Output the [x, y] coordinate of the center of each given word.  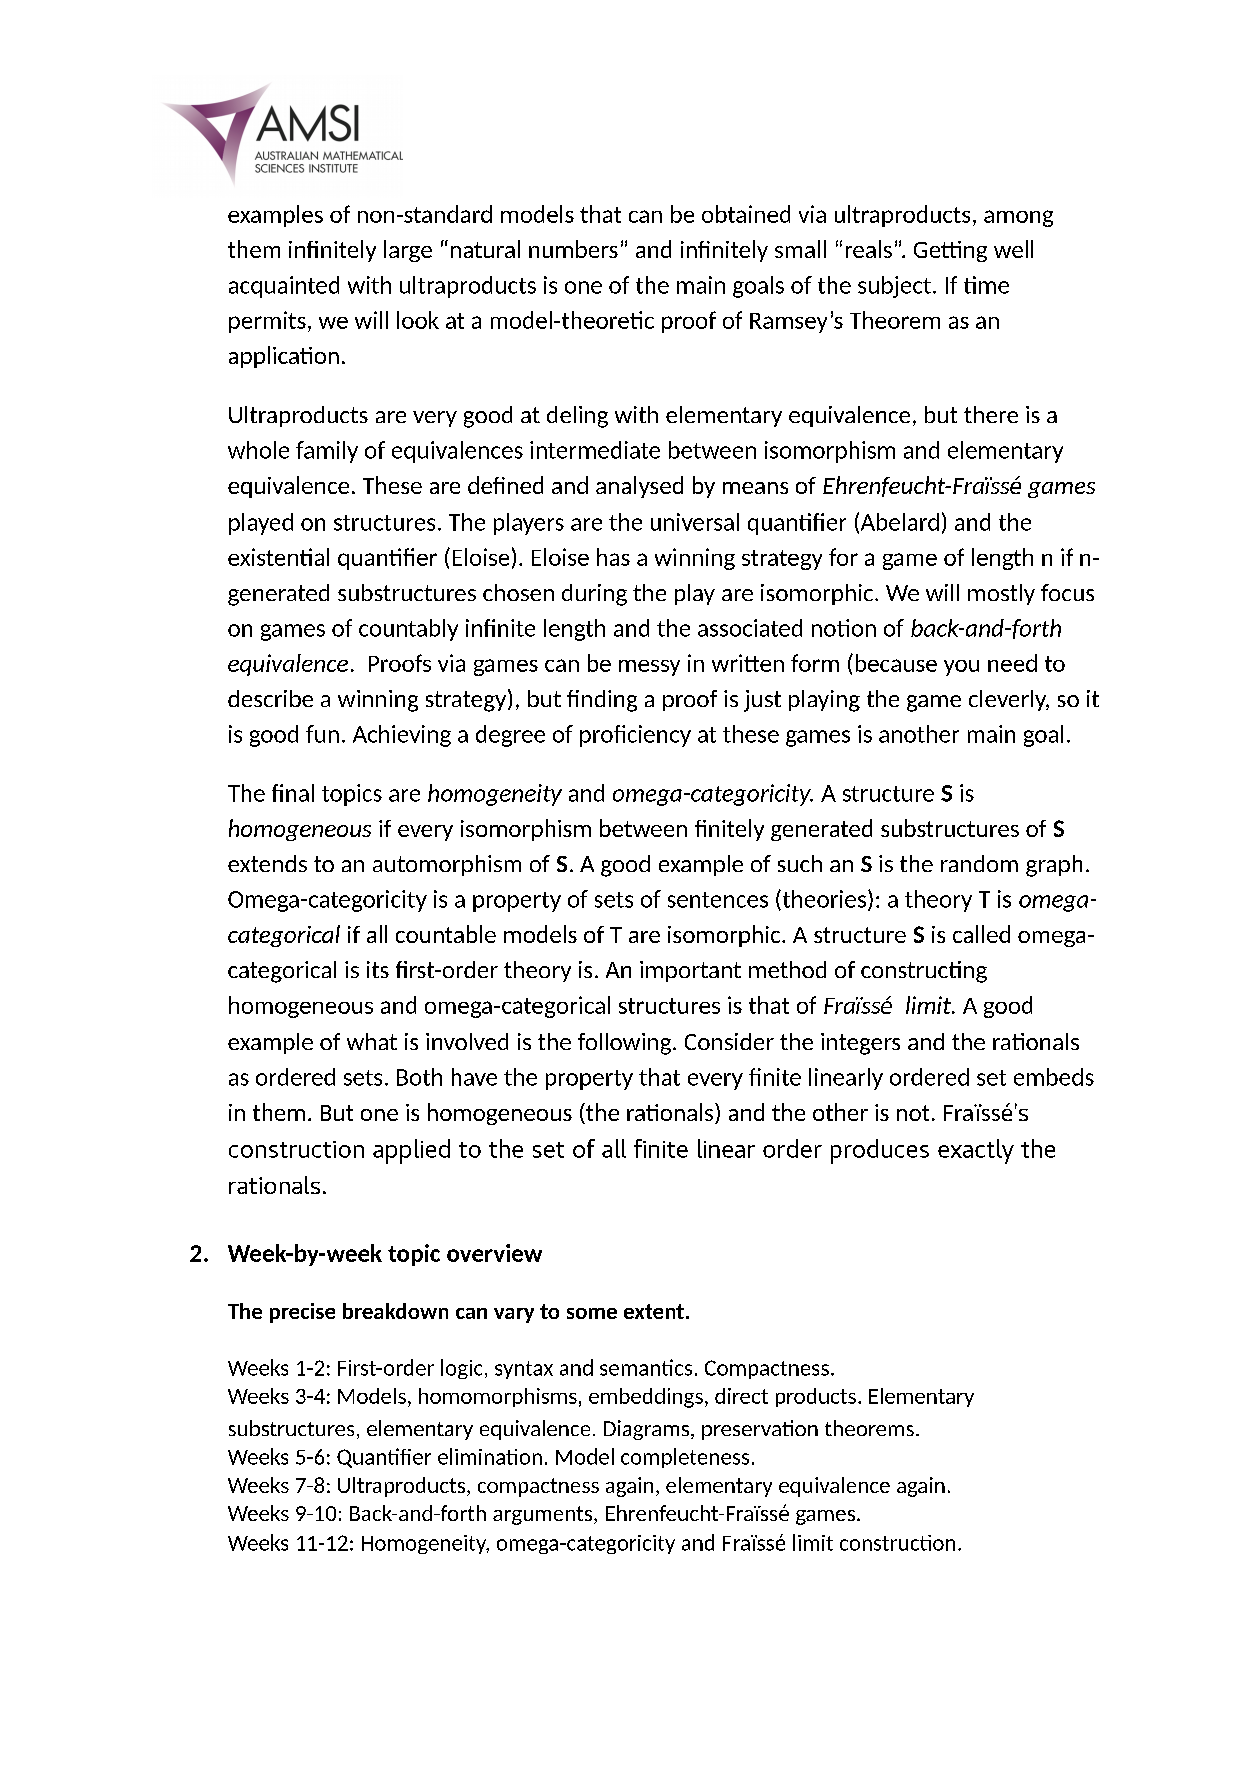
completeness [685, 1458]
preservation [760, 1430]
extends [267, 863]
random [979, 863]
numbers [573, 249]
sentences [718, 900]
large [408, 251]
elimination [490, 1456]
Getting [950, 251]
